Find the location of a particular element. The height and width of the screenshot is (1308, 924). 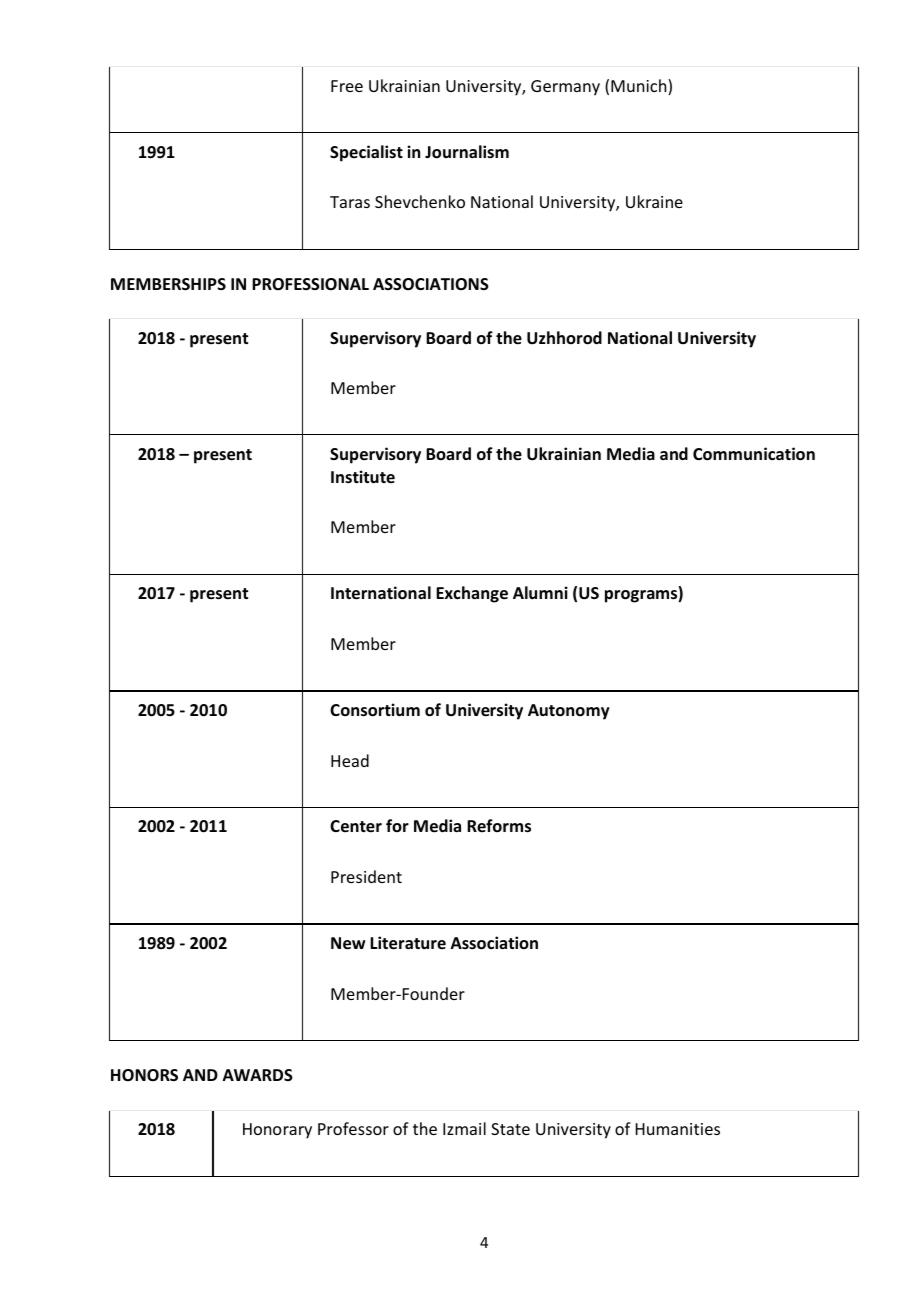

Free is located at coordinates (347, 86).
